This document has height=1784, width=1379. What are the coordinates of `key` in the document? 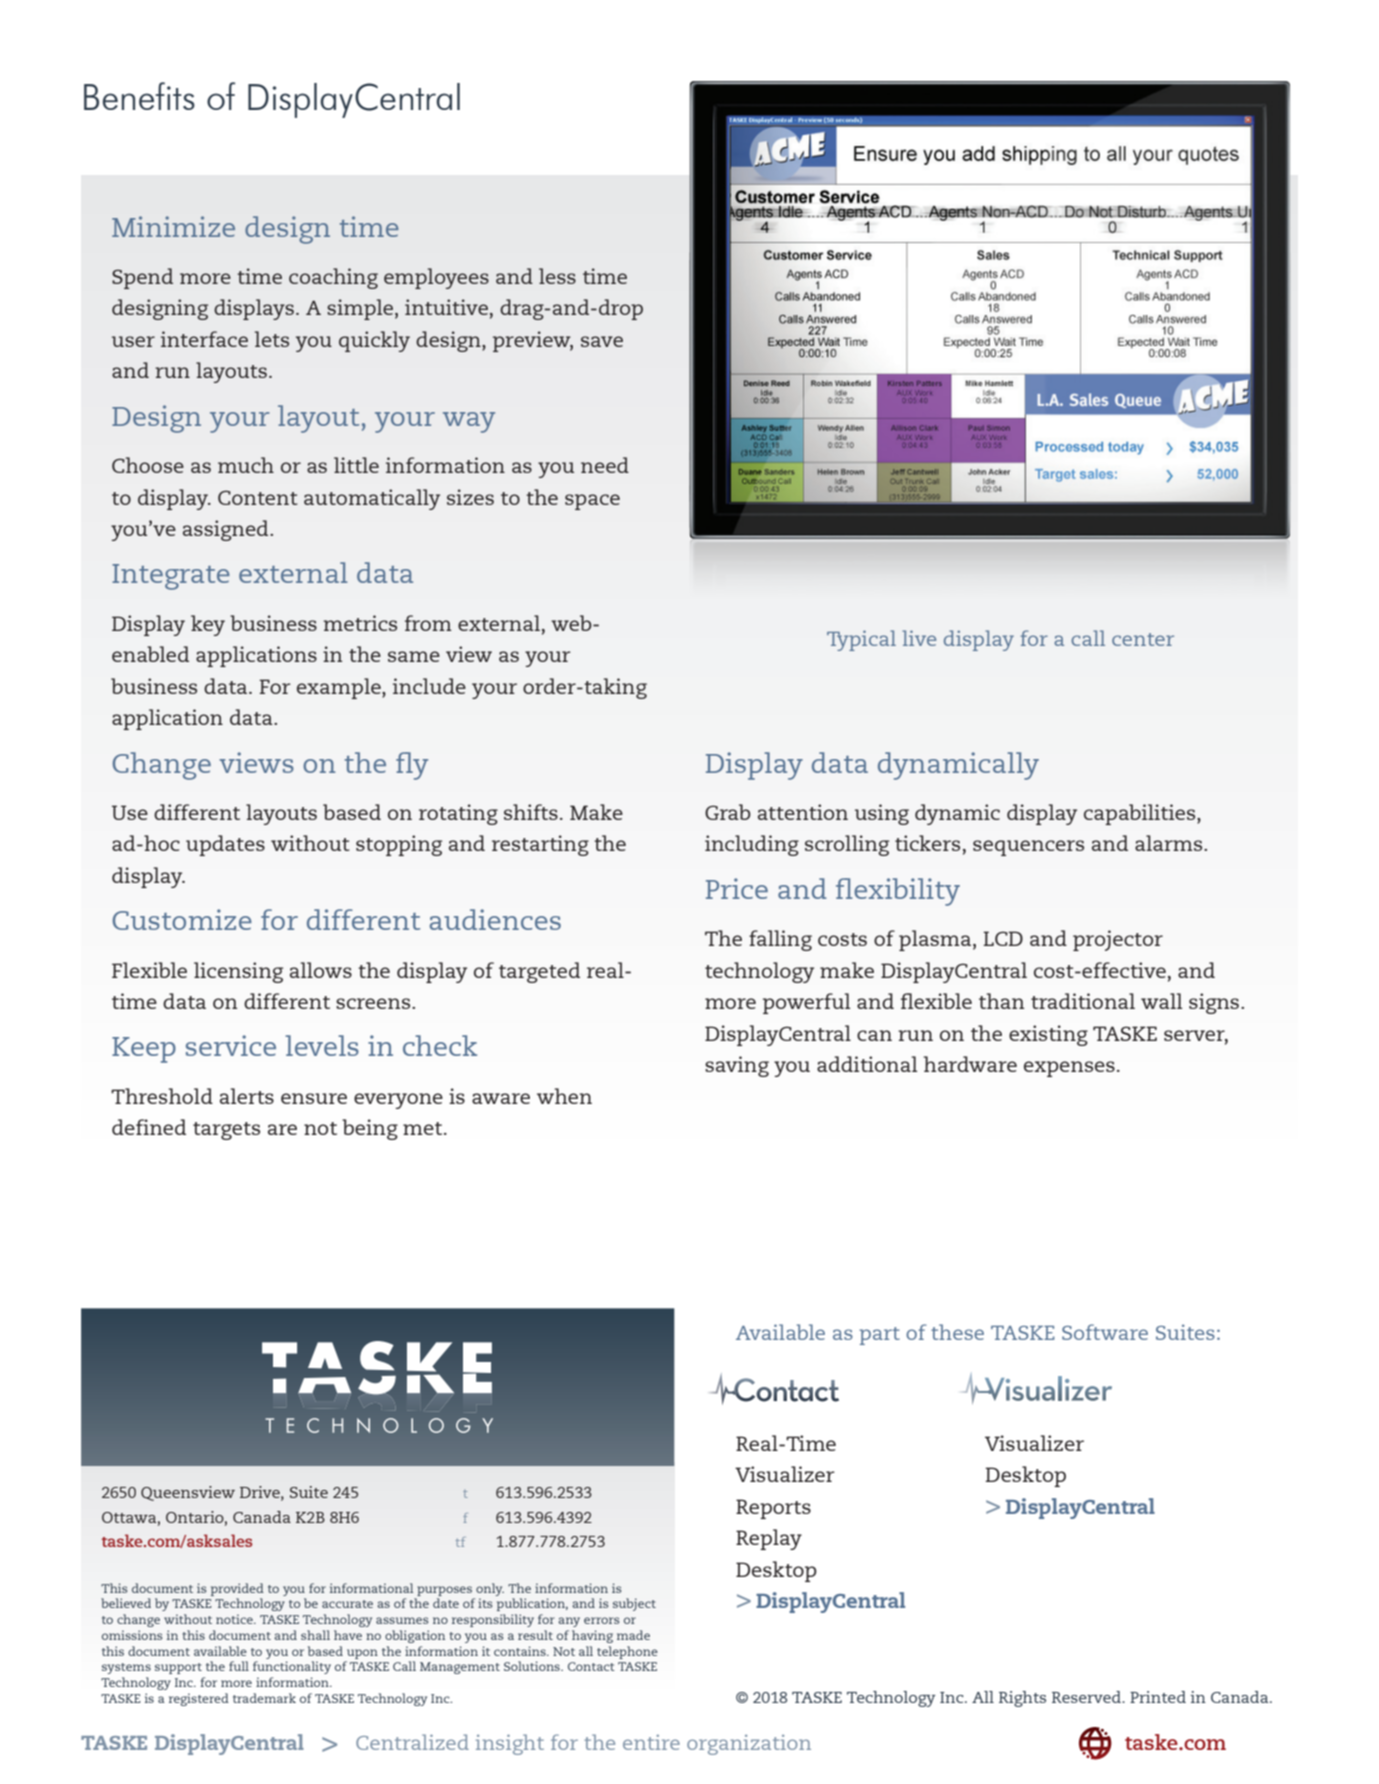 It's located at (208, 625).
